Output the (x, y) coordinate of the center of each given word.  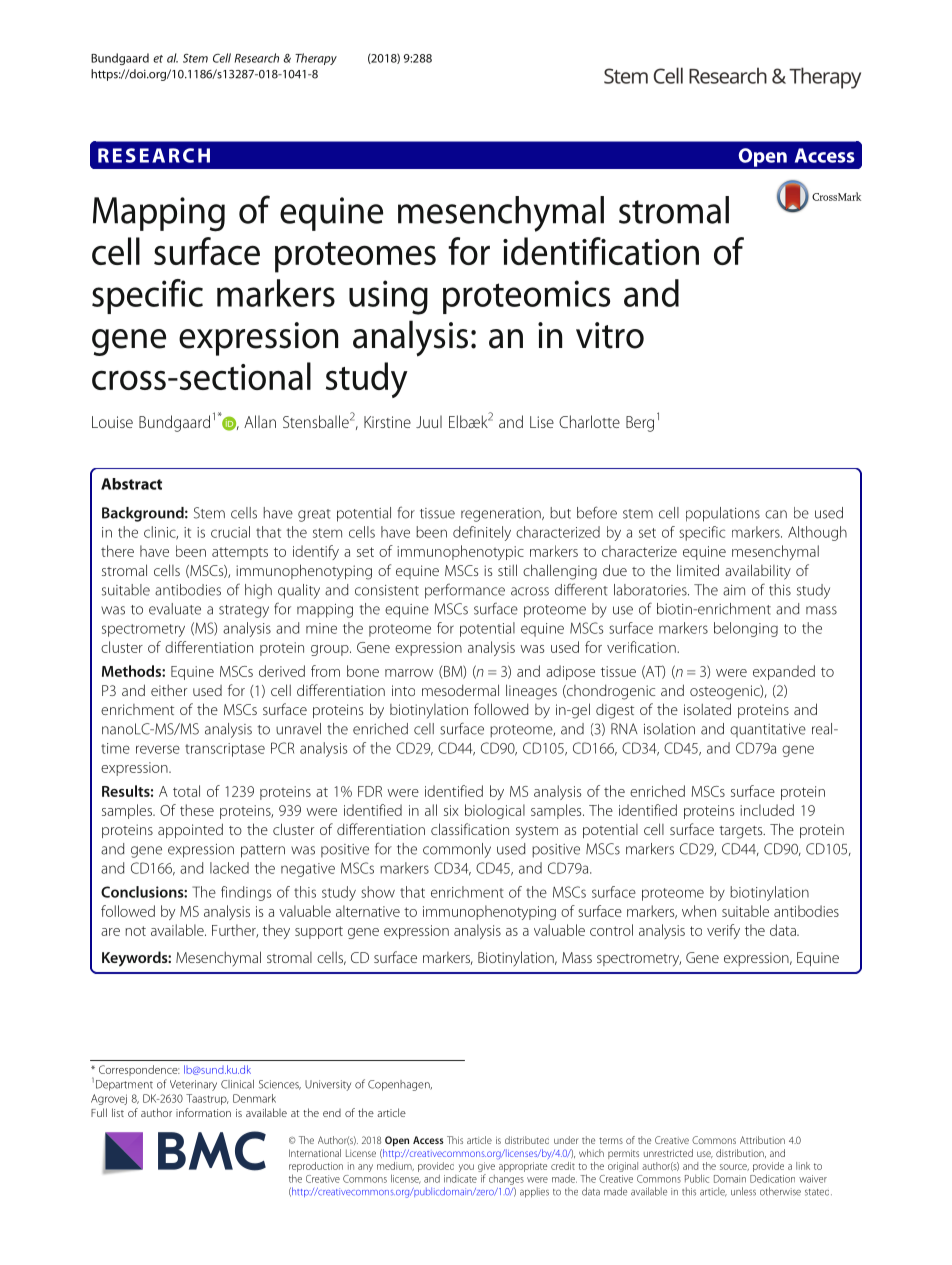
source (734, 1167)
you (466, 1168)
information (203, 1112)
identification (601, 251)
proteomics (526, 297)
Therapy (316, 59)
